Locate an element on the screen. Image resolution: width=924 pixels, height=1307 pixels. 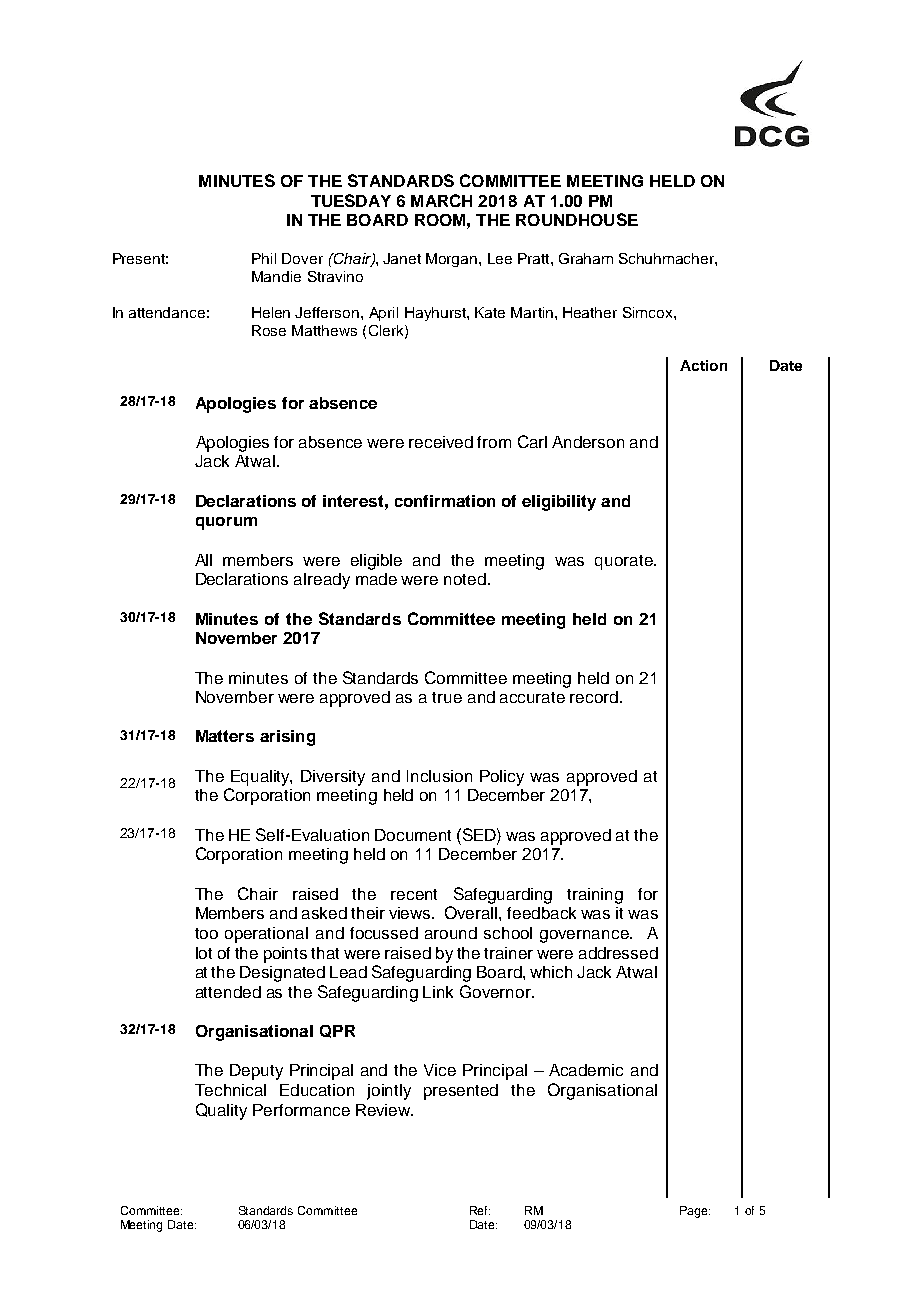
Page is located at coordinates (695, 1212).
